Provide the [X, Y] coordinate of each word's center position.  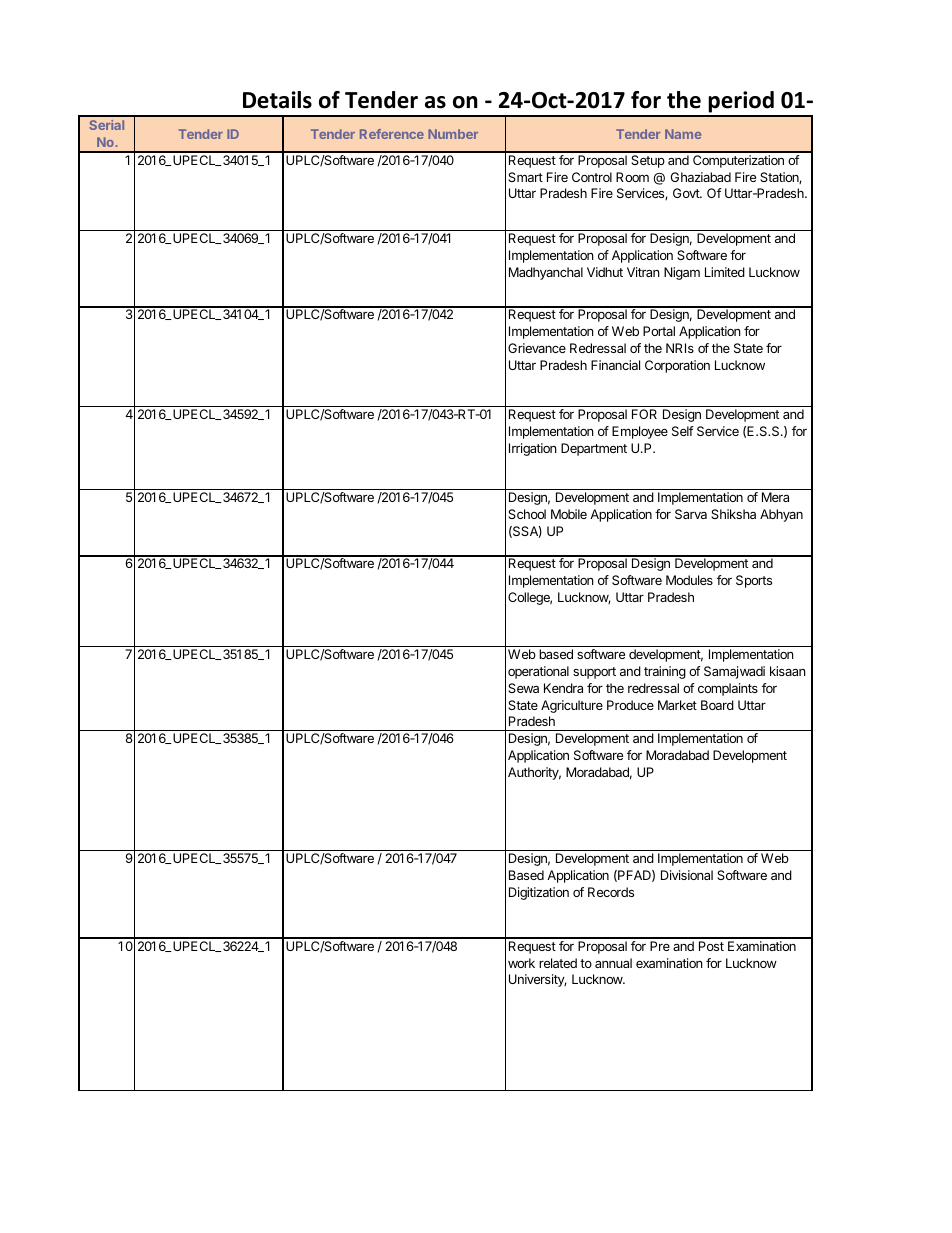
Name [683, 134]
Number [453, 134]
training [665, 672]
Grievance [537, 348]
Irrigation [533, 449]
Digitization [539, 893]
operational [538, 672]
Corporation [677, 366]
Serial [106, 125]
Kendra [563, 688]
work [521, 963]
